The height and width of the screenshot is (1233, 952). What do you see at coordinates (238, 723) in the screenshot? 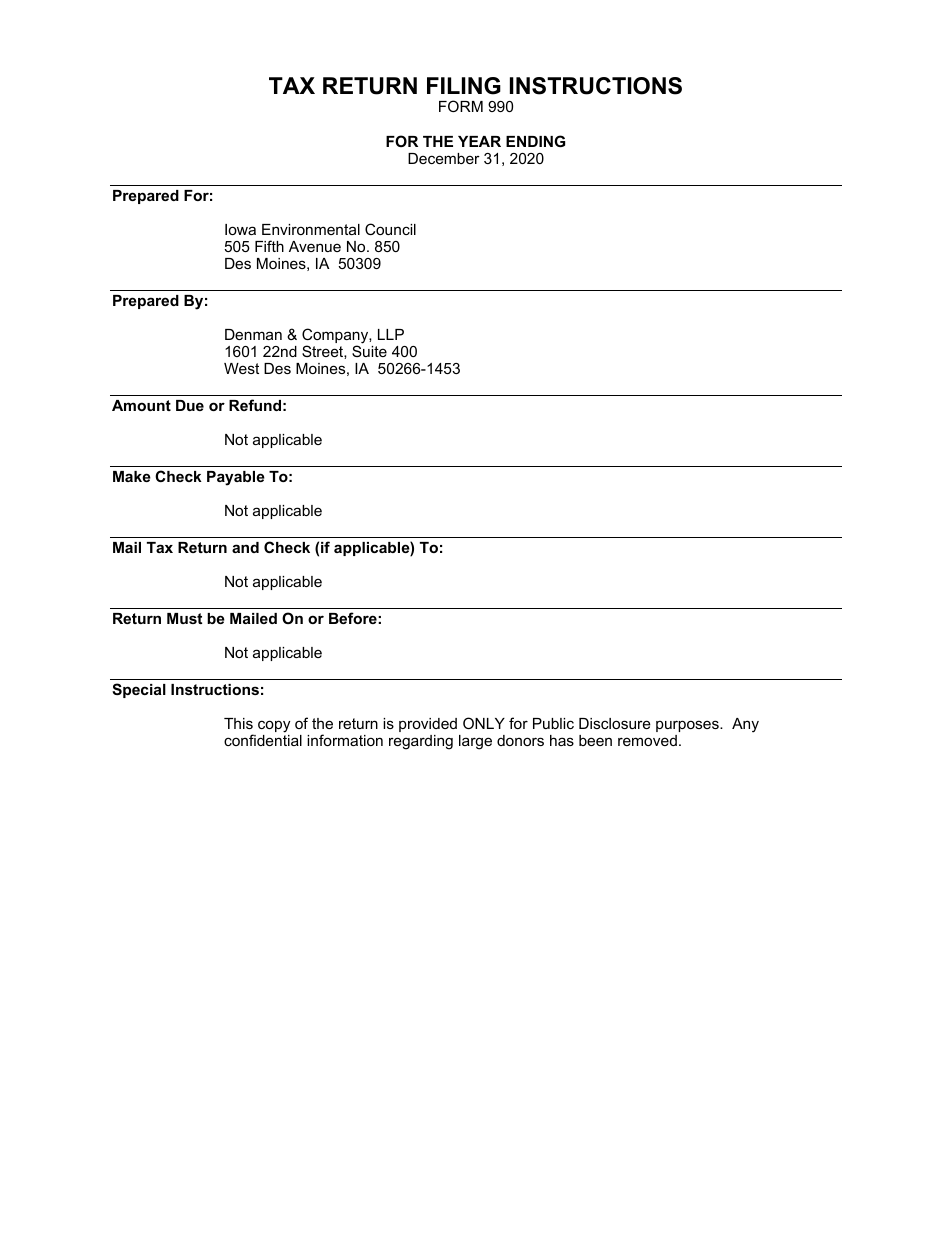
I see `This` at bounding box center [238, 723].
